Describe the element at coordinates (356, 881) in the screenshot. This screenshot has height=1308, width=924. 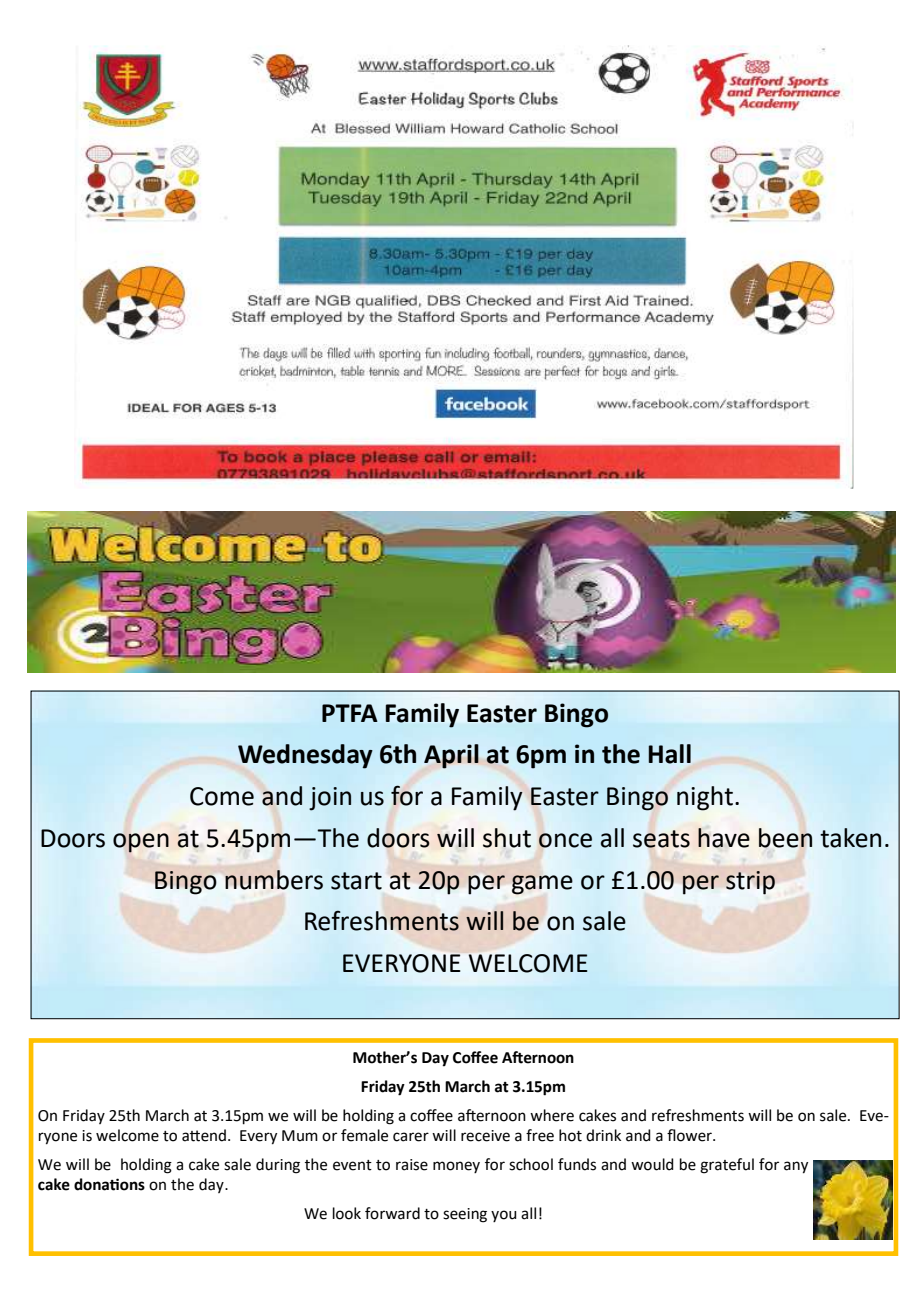
I see `start` at that location.
